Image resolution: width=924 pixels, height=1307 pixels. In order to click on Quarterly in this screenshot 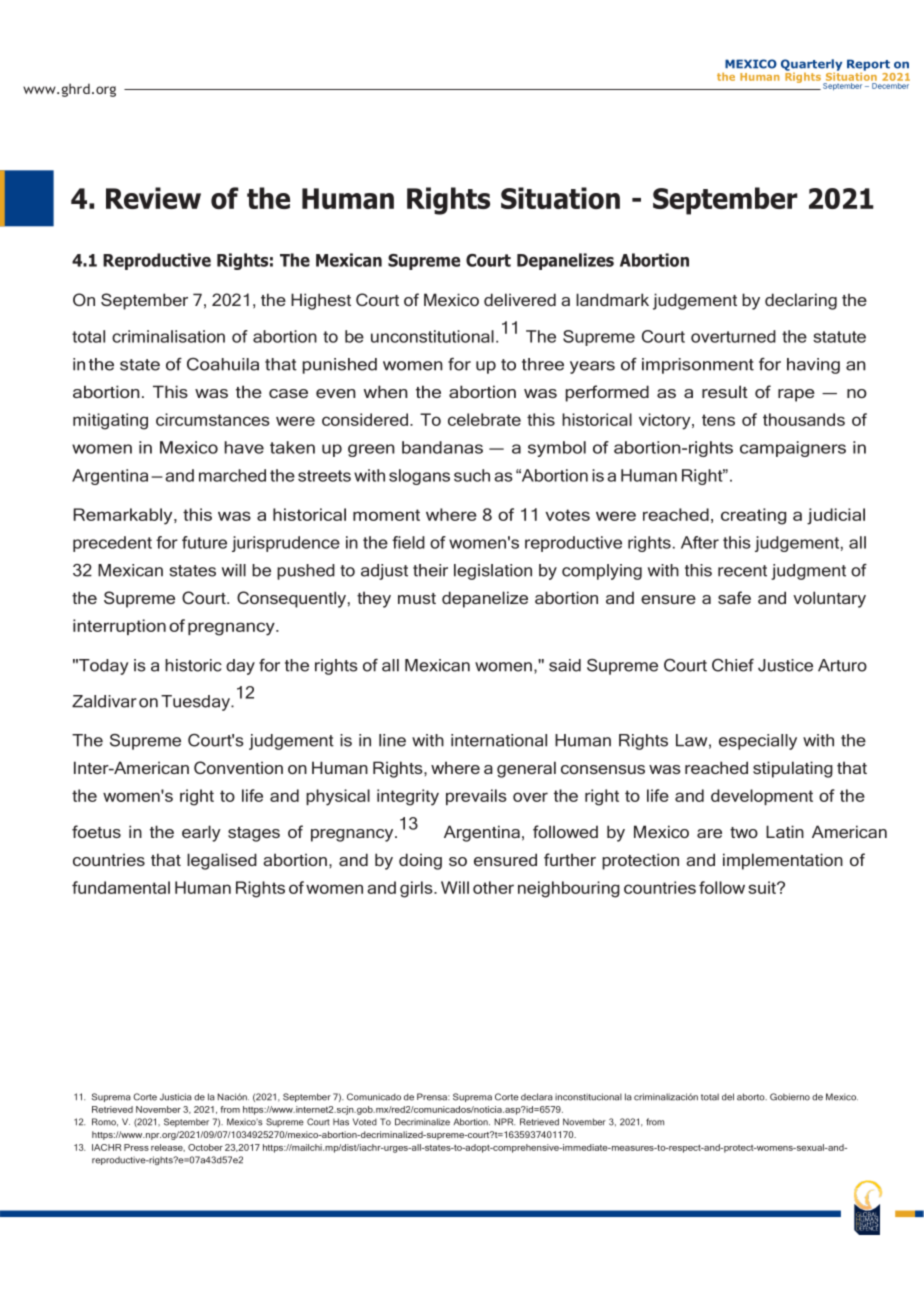, I will do `click(811, 66)`.
